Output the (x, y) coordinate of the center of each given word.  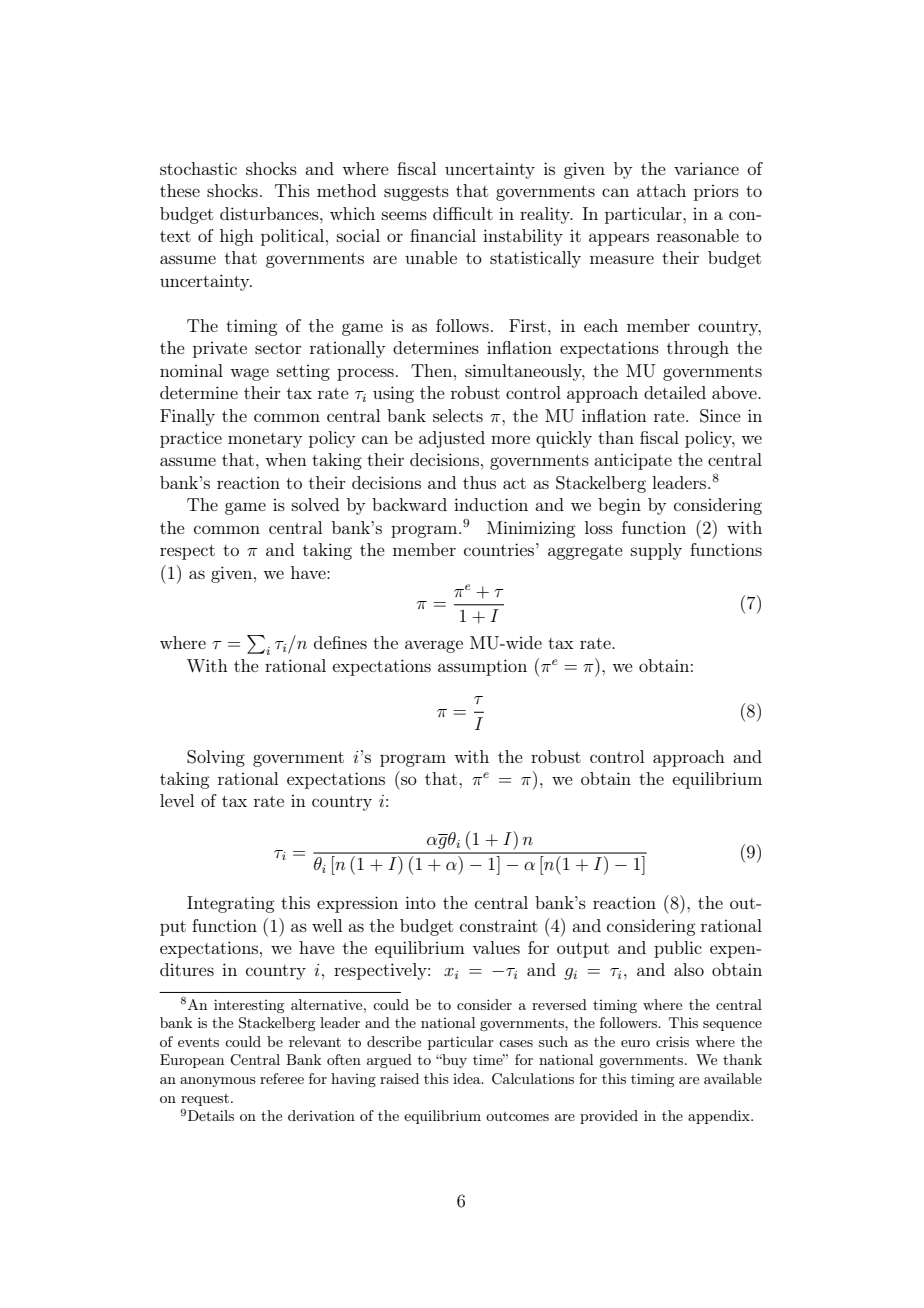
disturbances (270, 213)
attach (661, 190)
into (420, 902)
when (286, 459)
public (678, 949)
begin (619, 506)
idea (468, 1078)
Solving (216, 758)
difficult (463, 213)
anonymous (218, 1082)
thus (479, 482)
